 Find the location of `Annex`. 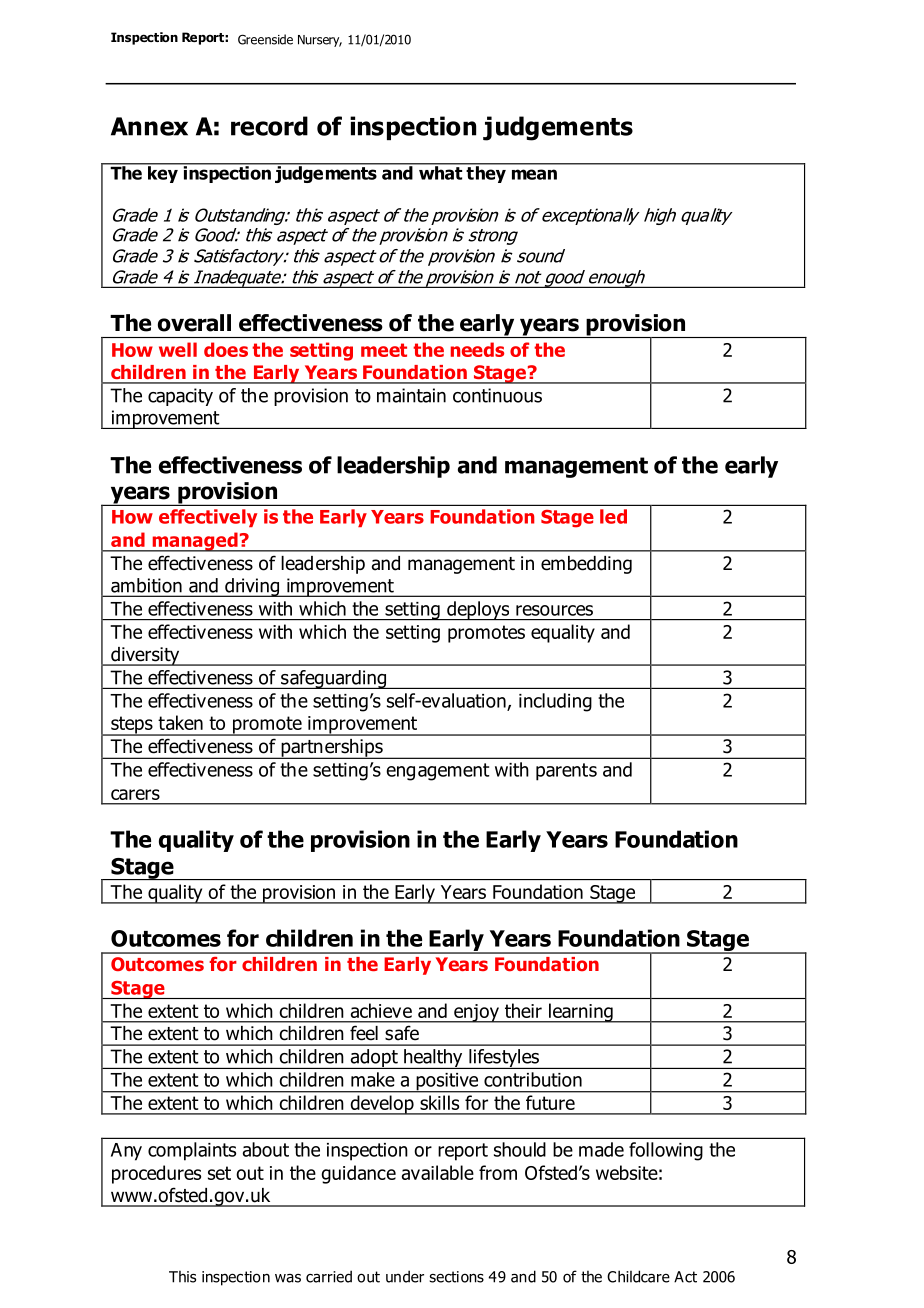

Annex is located at coordinates (149, 126).
